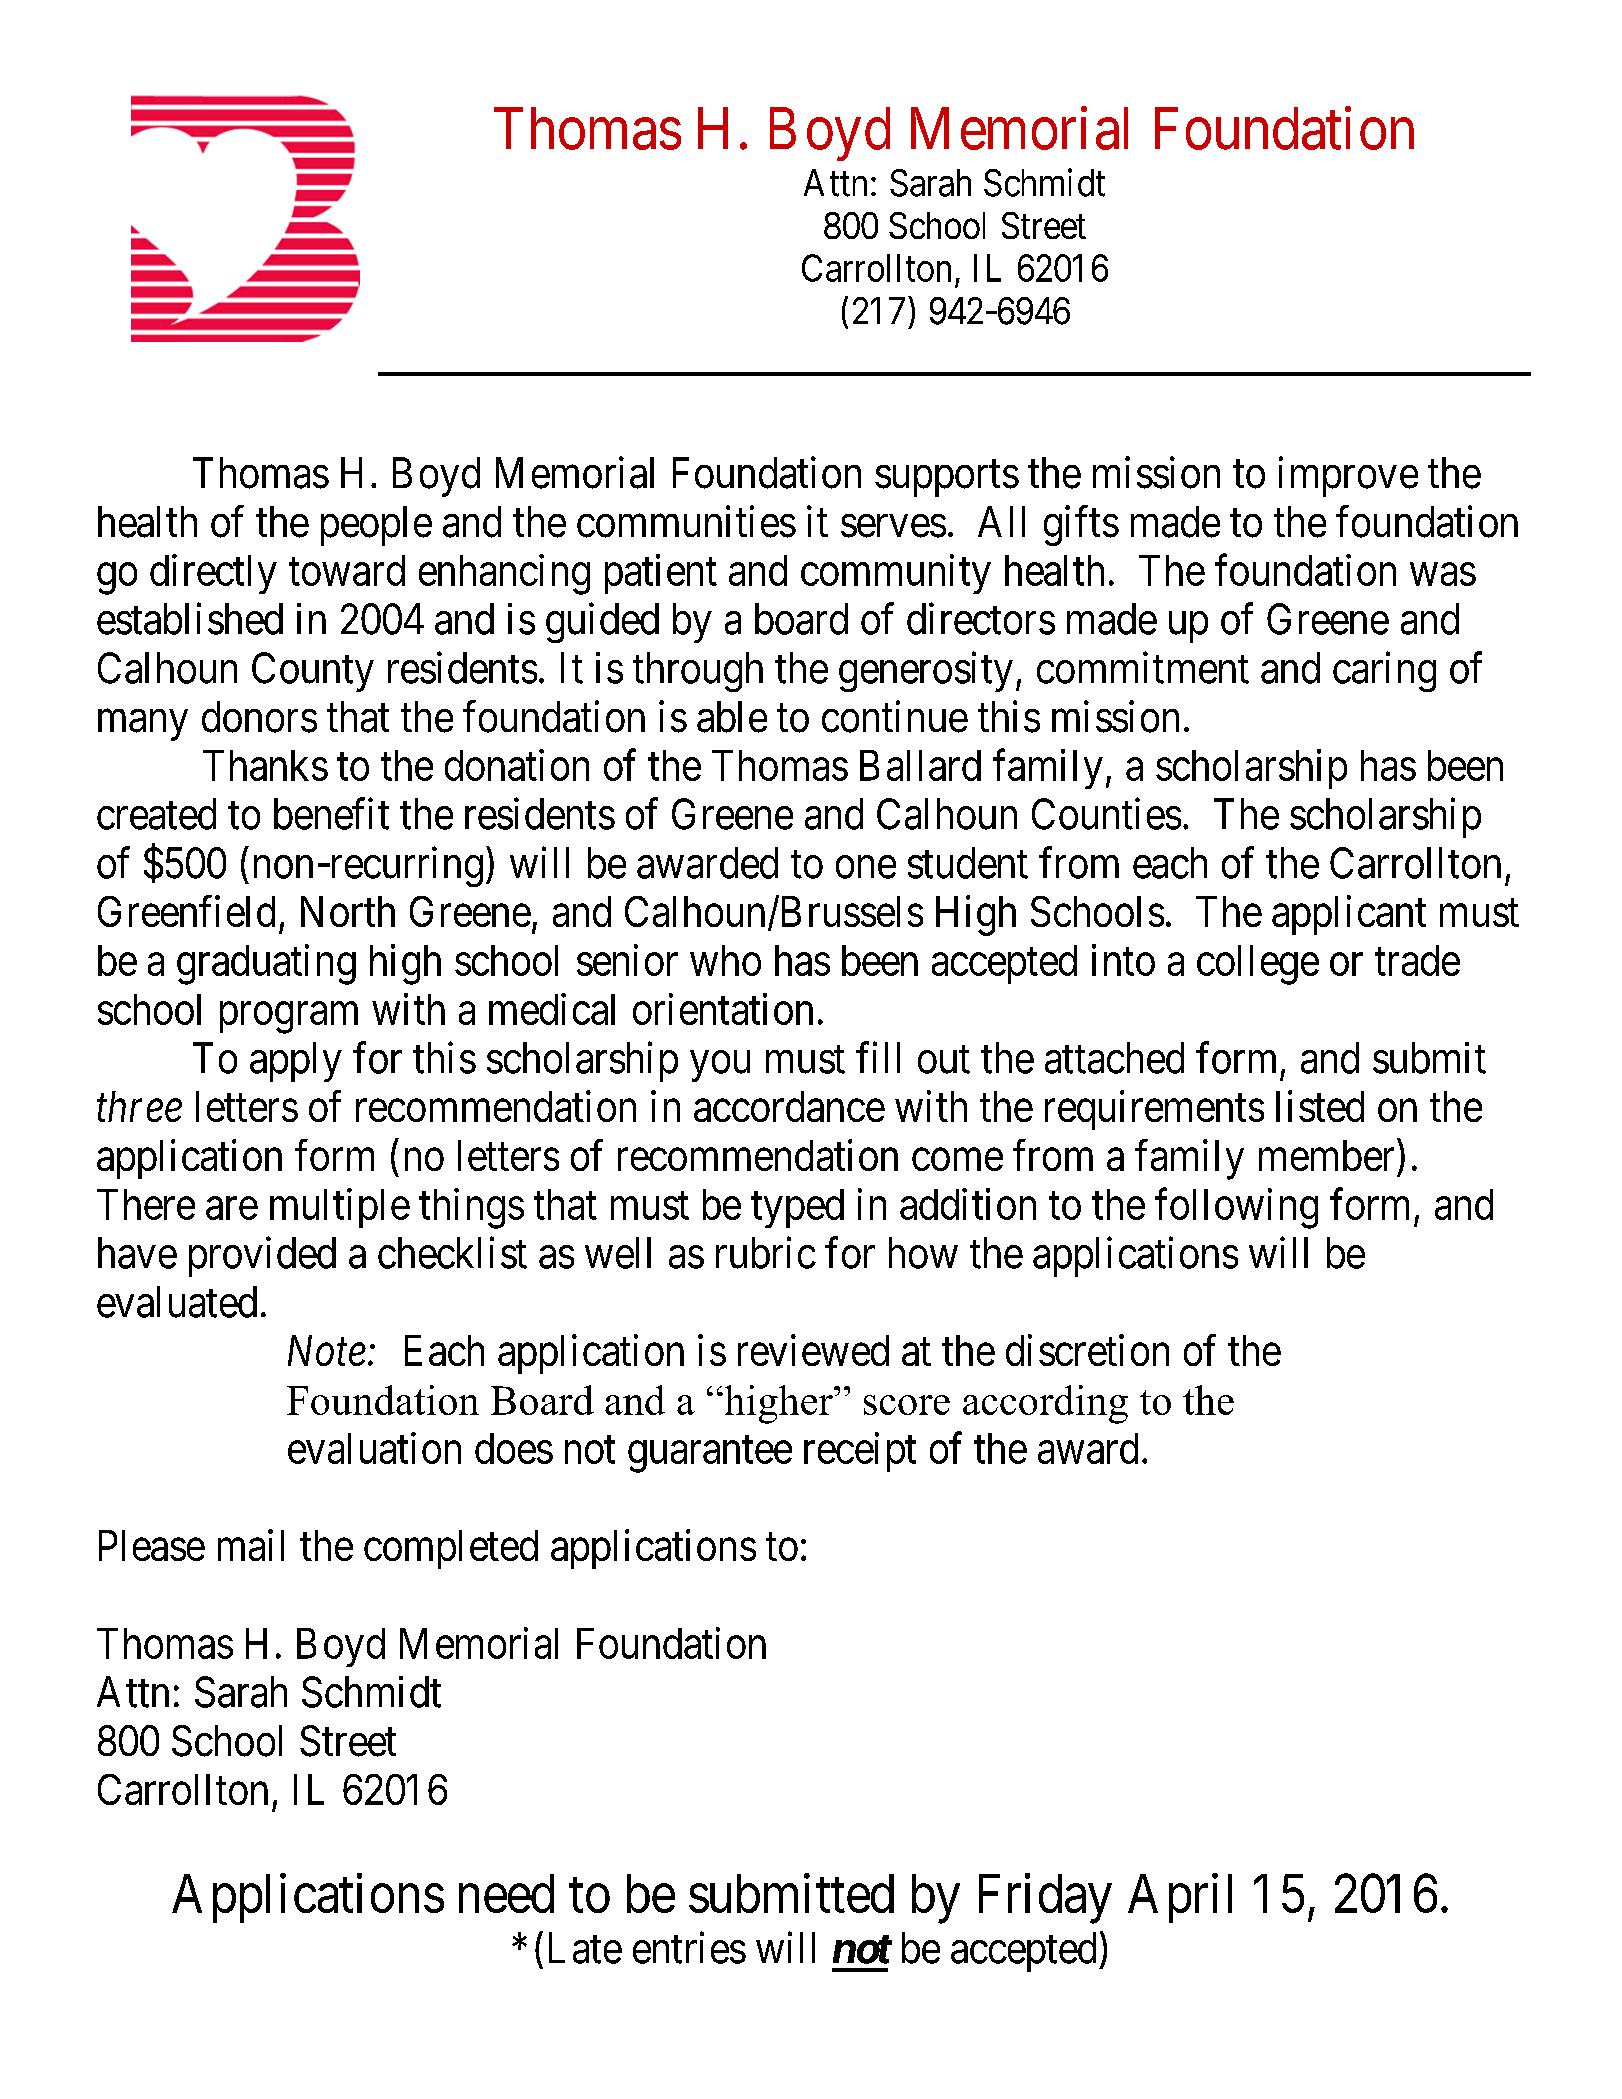 This document has height=2099, width=1622. What do you see at coordinates (506, 1893) in the document?
I see `need` at bounding box center [506, 1893].
